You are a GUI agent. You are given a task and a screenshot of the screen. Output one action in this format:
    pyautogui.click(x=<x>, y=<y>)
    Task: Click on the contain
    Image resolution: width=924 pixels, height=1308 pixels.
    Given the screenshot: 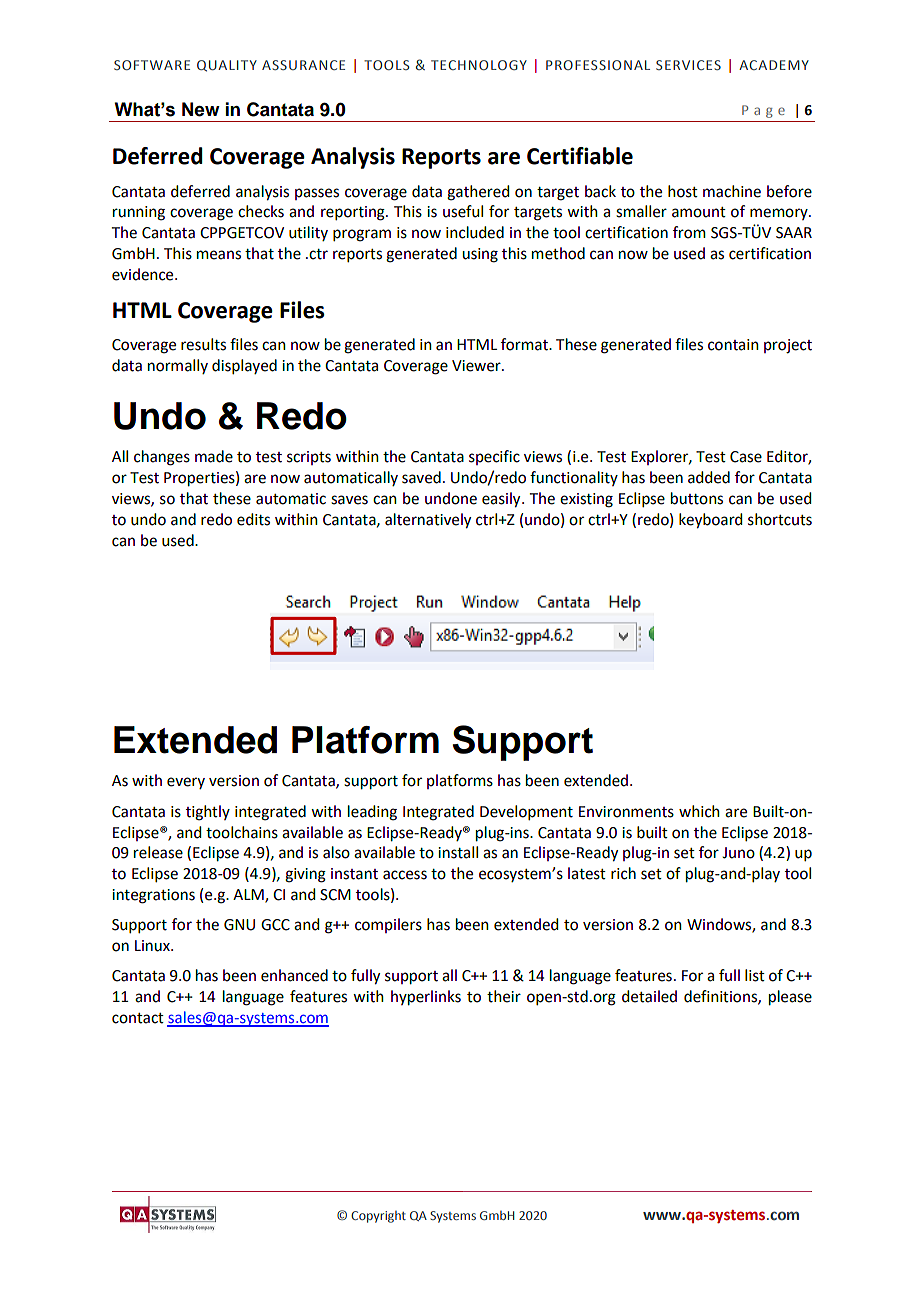 What is the action you would take?
    pyautogui.click(x=733, y=345)
